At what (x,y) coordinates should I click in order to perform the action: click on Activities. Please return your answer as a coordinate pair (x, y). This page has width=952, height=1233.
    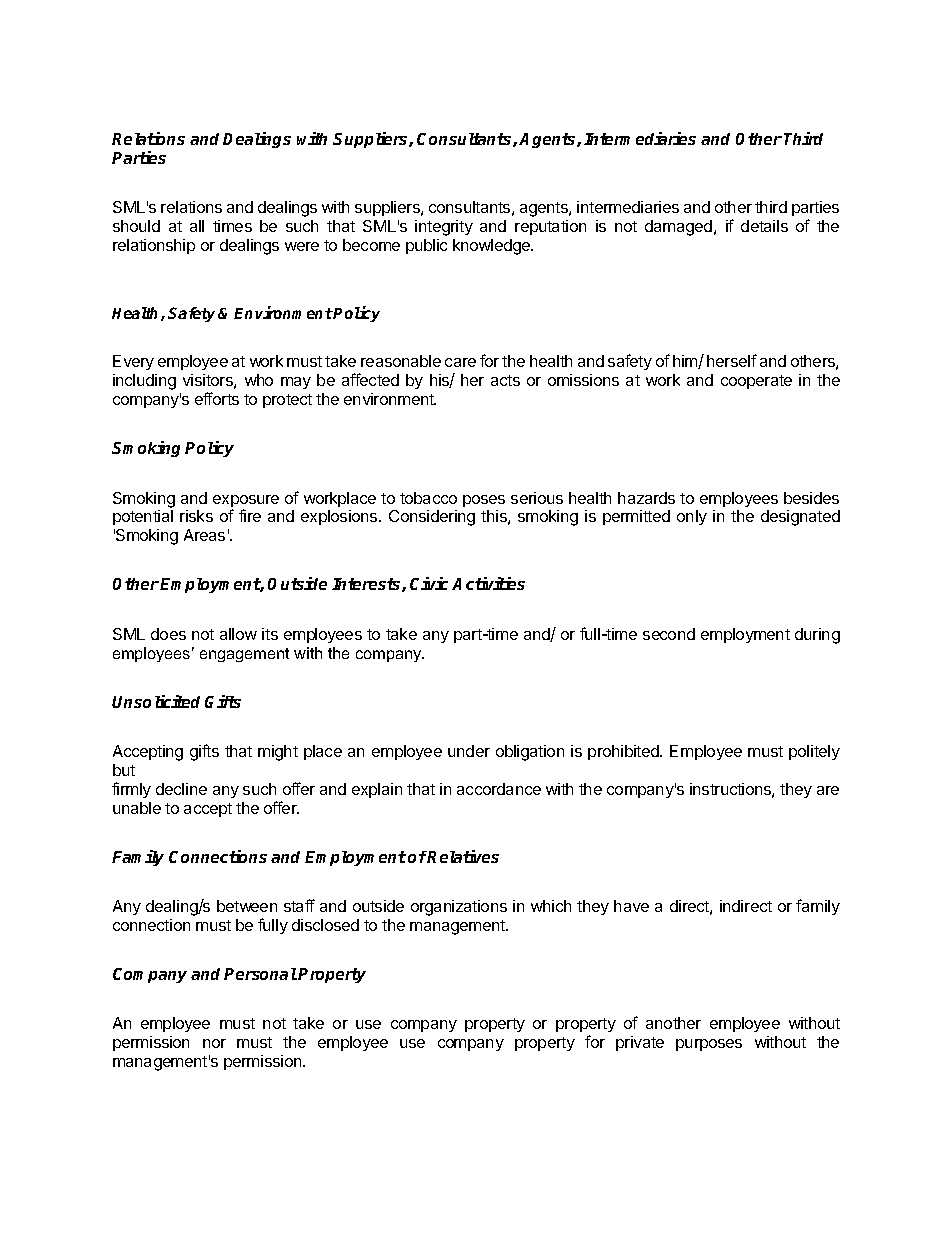
    Looking at the image, I should click on (488, 583).
